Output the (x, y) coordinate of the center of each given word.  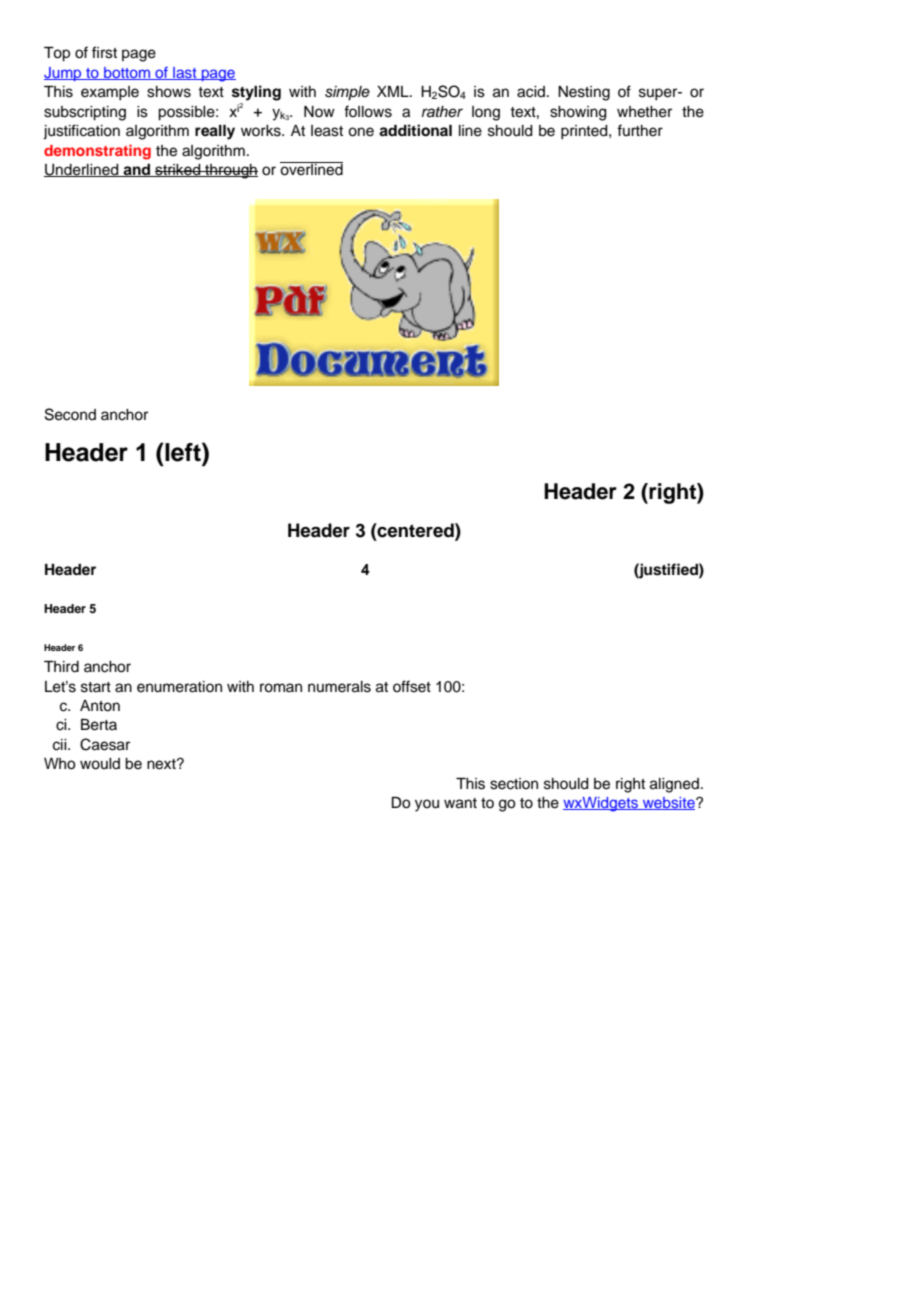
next (162, 764)
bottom (127, 73)
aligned (674, 785)
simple (347, 93)
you (427, 805)
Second (70, 414)
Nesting (584, 93)
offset (412, 686)
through (230, 171)
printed (585, 132)
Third (61, 667)
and (137, 170)
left (183, 452)
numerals (339, 687)
